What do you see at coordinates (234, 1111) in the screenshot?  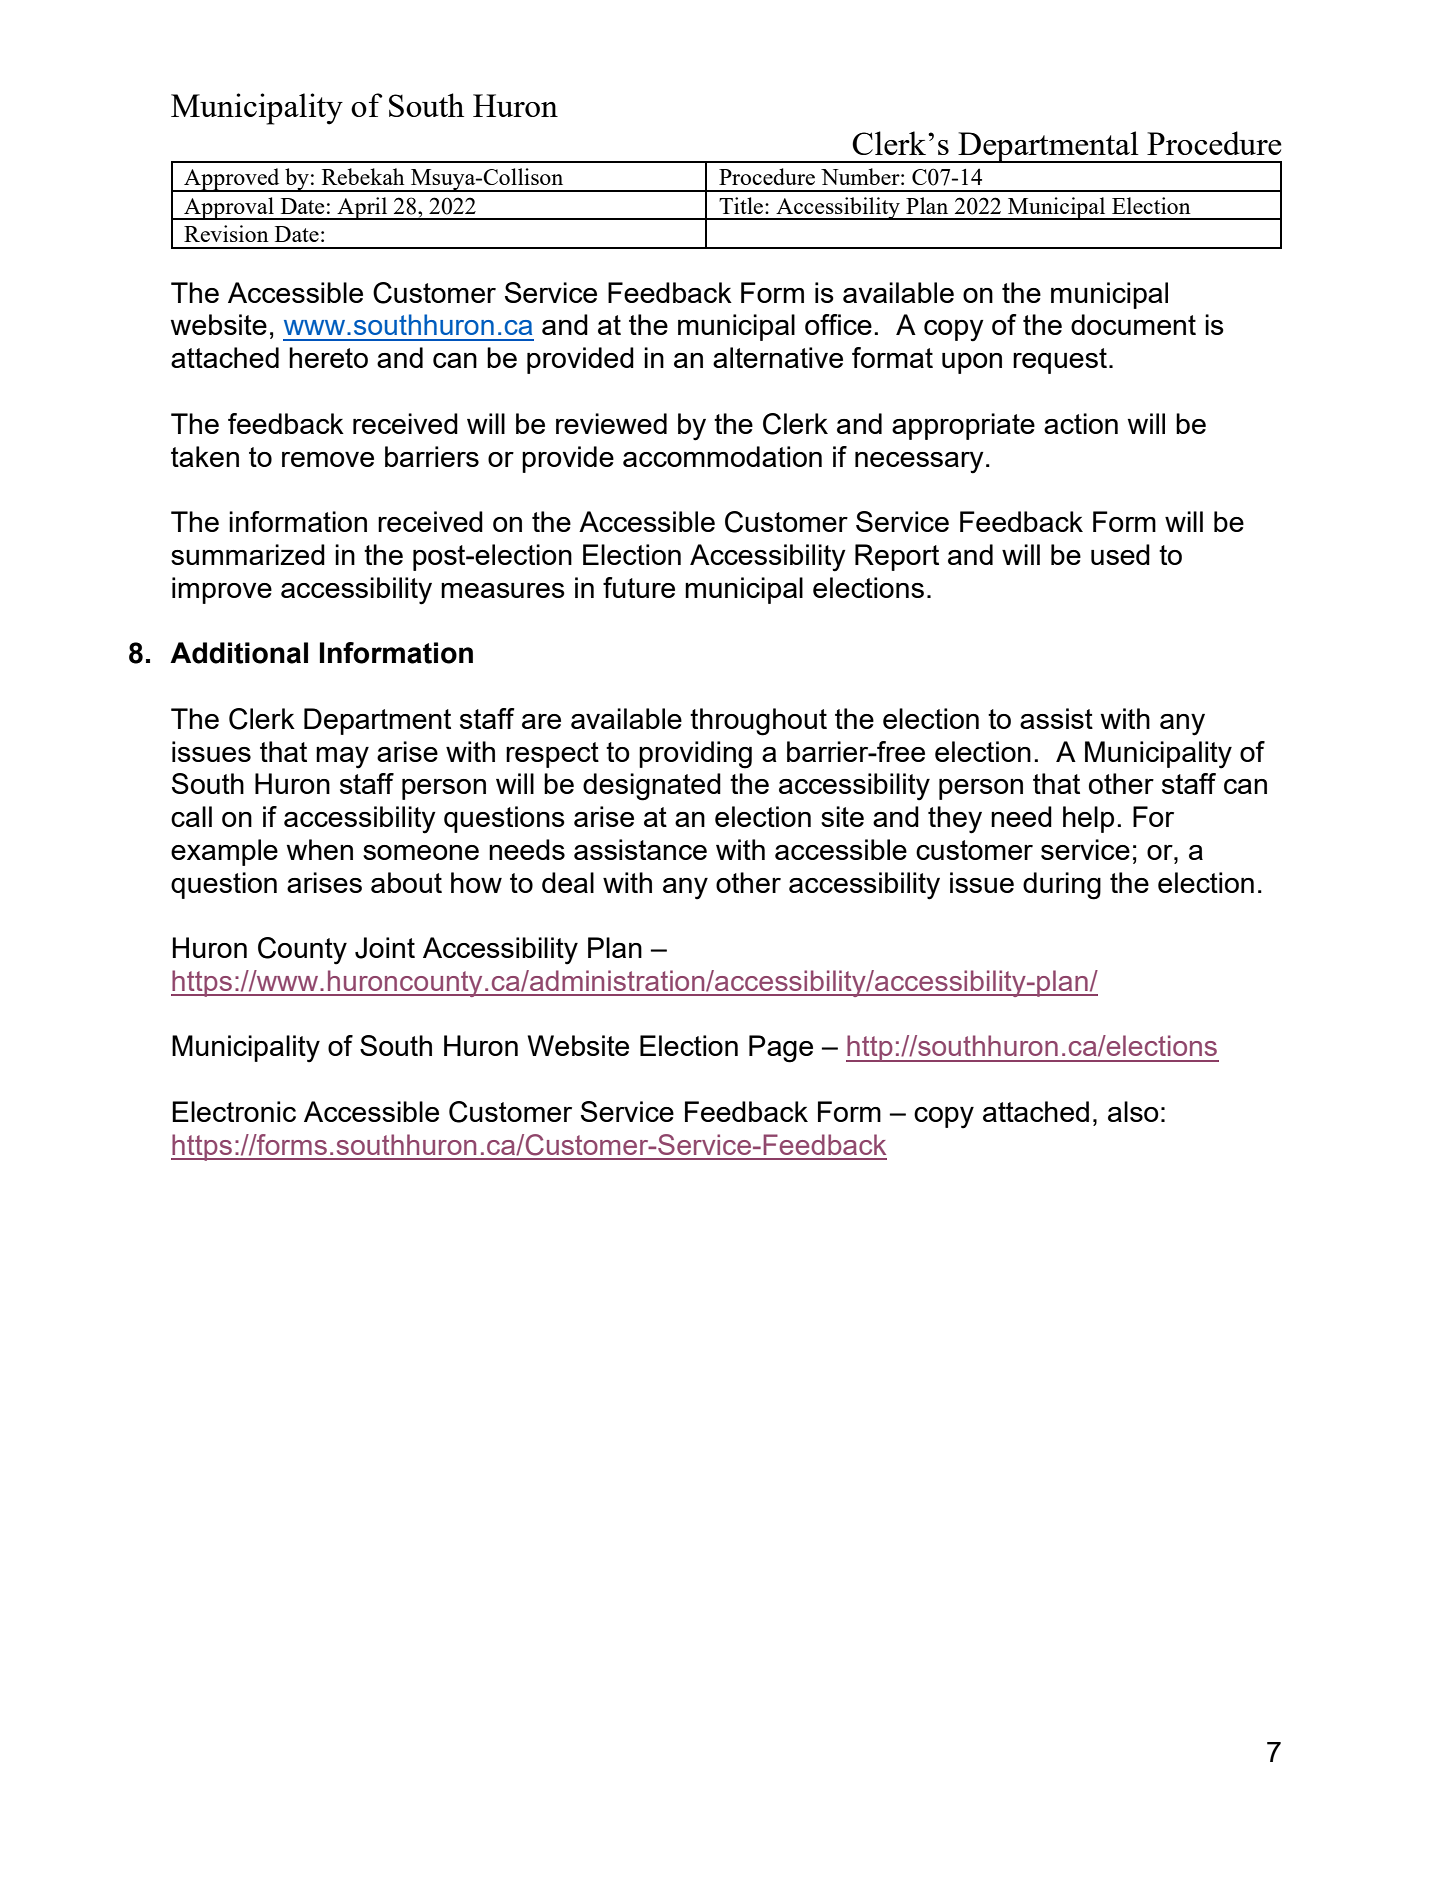 I see `Electronic` at bounding box center [234, 1111].
